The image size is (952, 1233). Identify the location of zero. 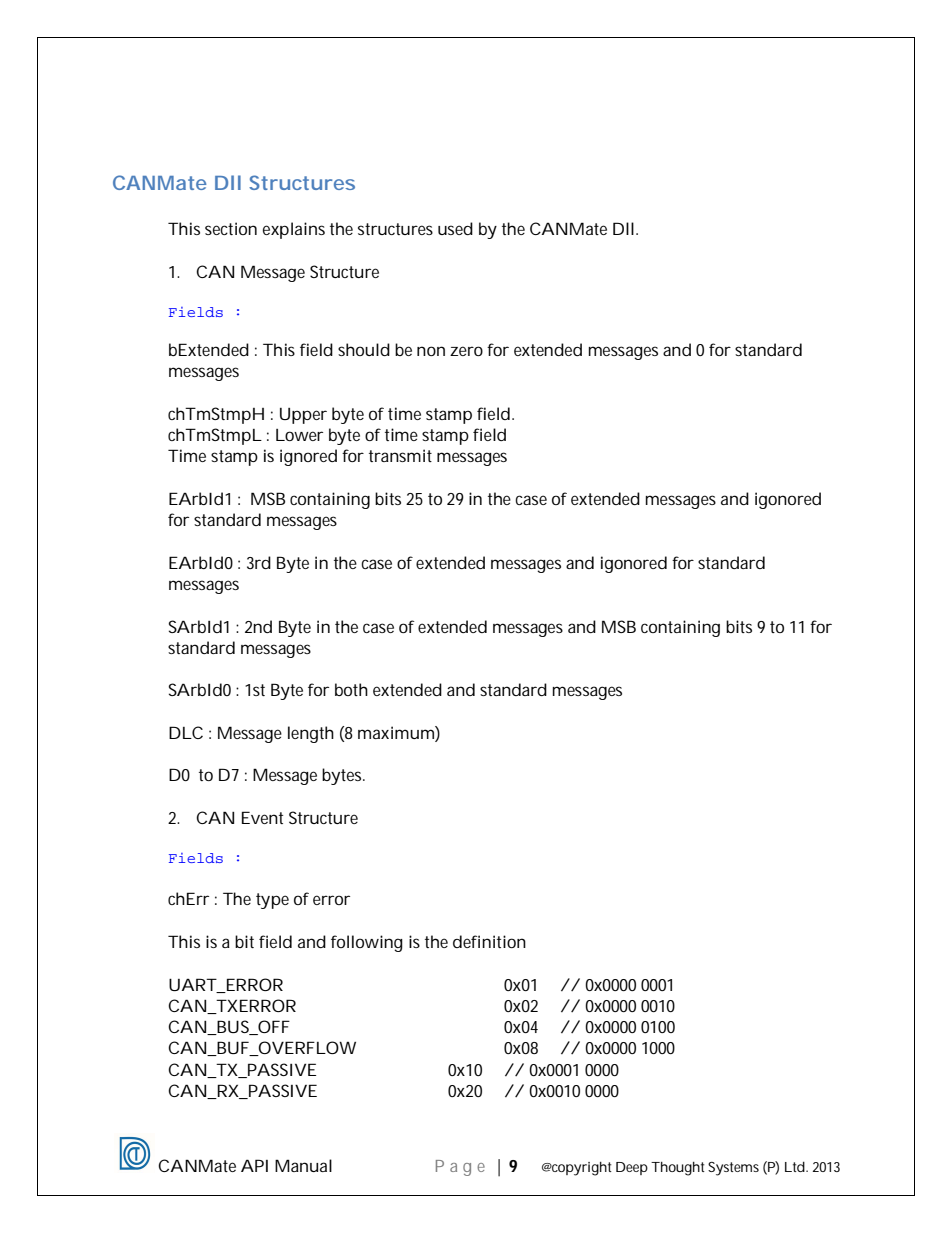
(466, 351).
